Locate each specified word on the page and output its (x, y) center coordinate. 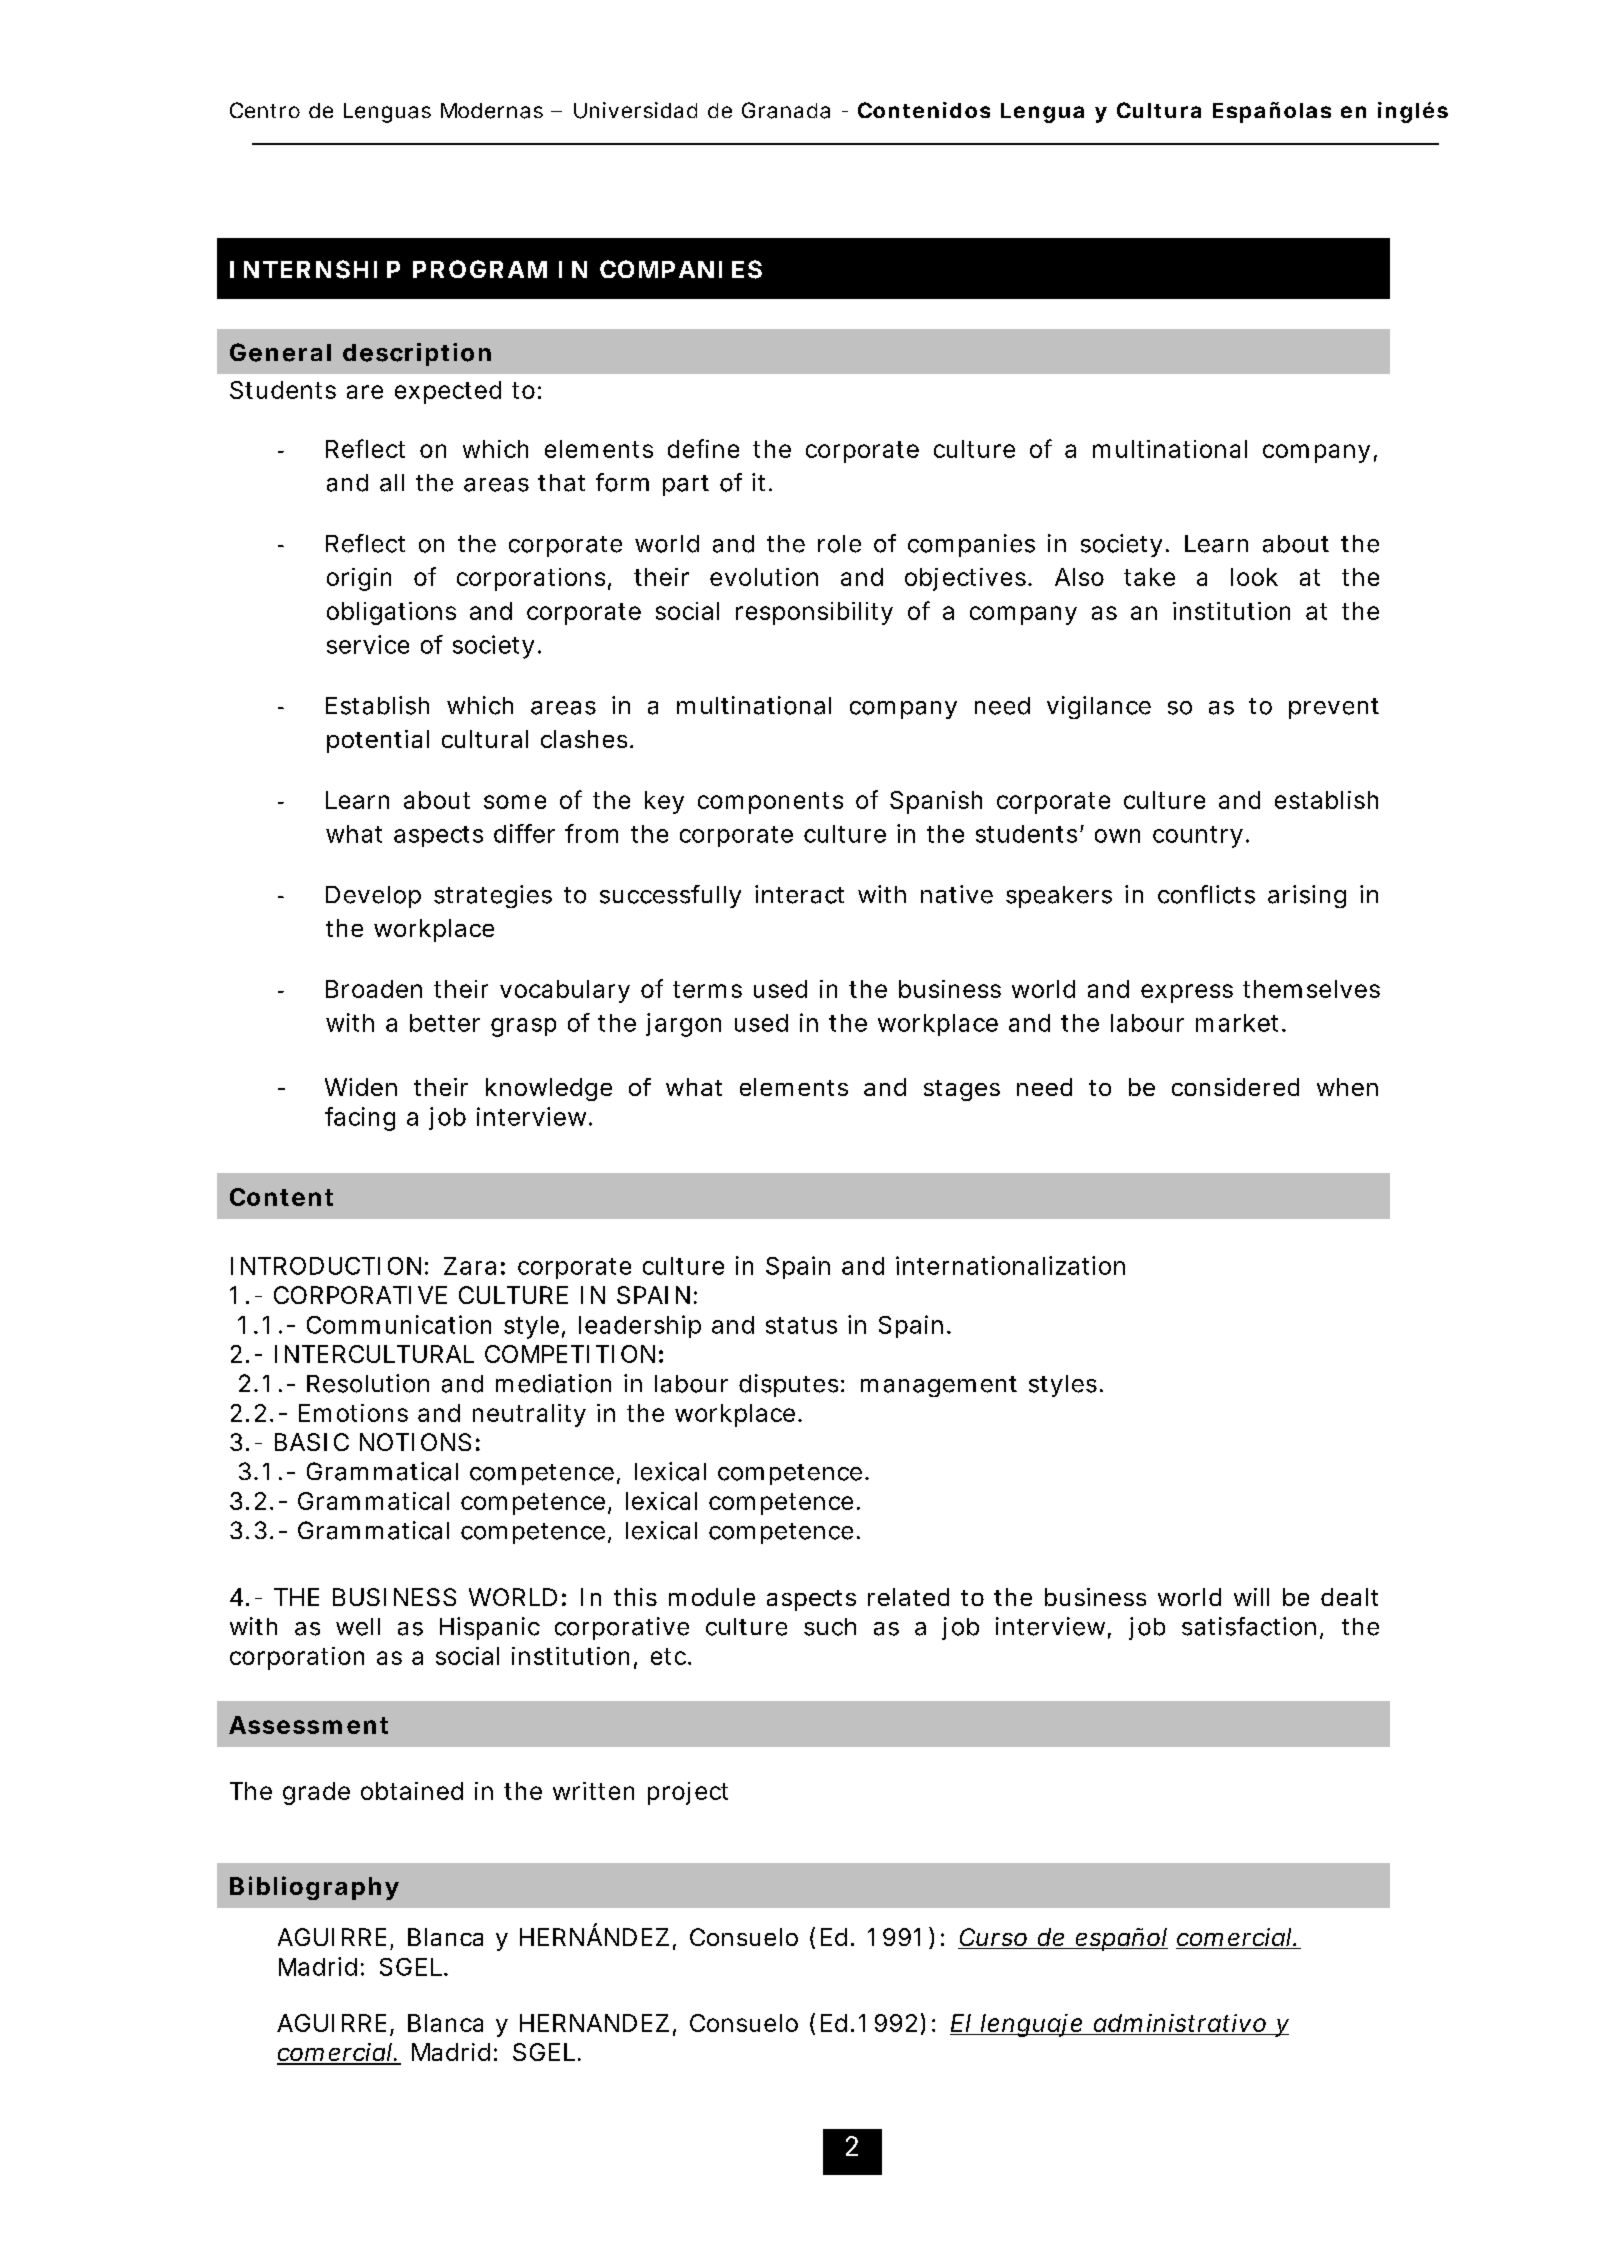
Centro (265, 110)
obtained (412, 1791)
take (1149, 577)
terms (707, 989)
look (1254, 577)
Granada (786, 110)
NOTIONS (415, 1442)
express (1187, 993)
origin (359, 579)
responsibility (814, 613)
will (1251, 1597)
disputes (788, 1385)
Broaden (374, 989)
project (688, 1793)
